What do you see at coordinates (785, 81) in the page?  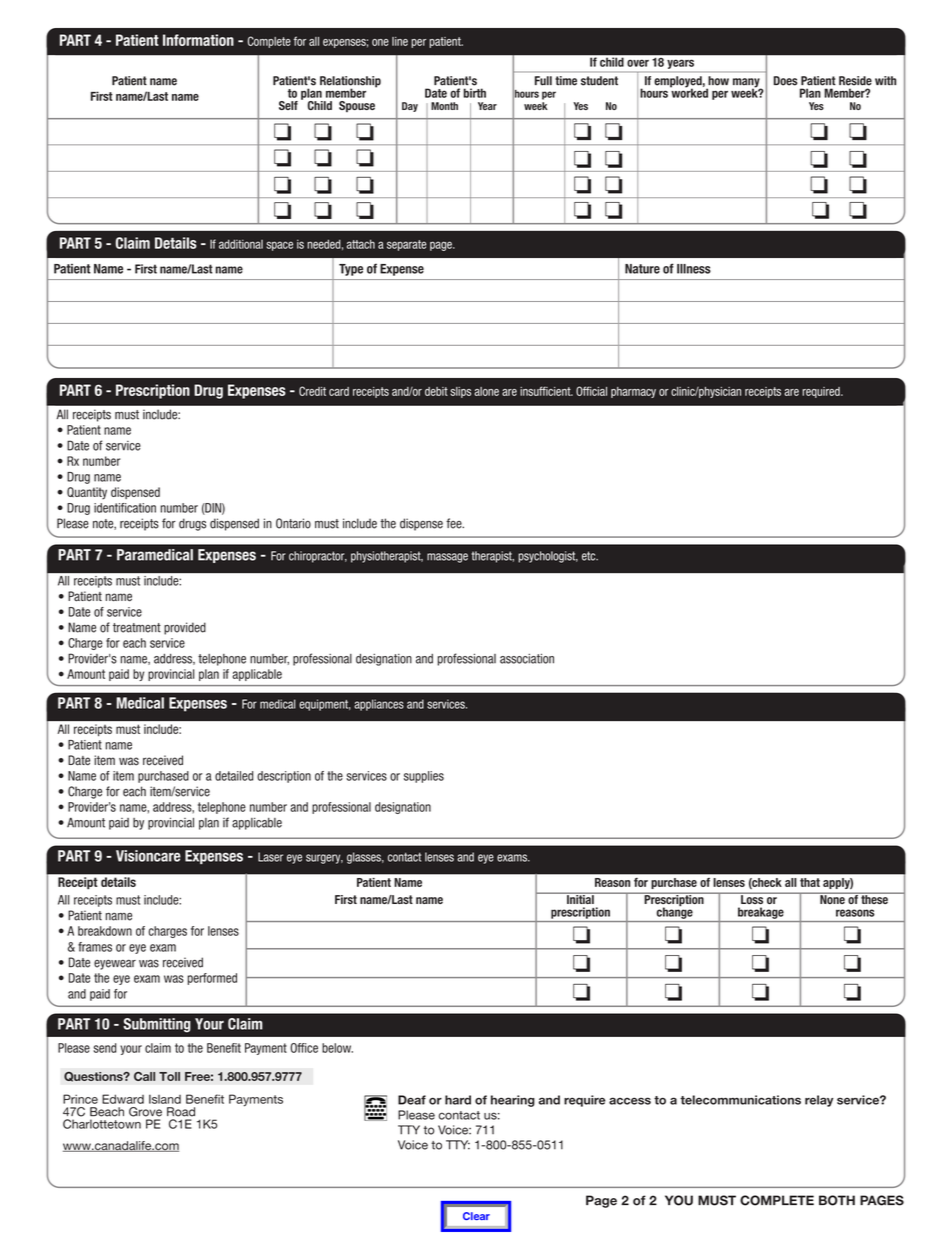 I see `Does` at bounding box center [785, 81].
